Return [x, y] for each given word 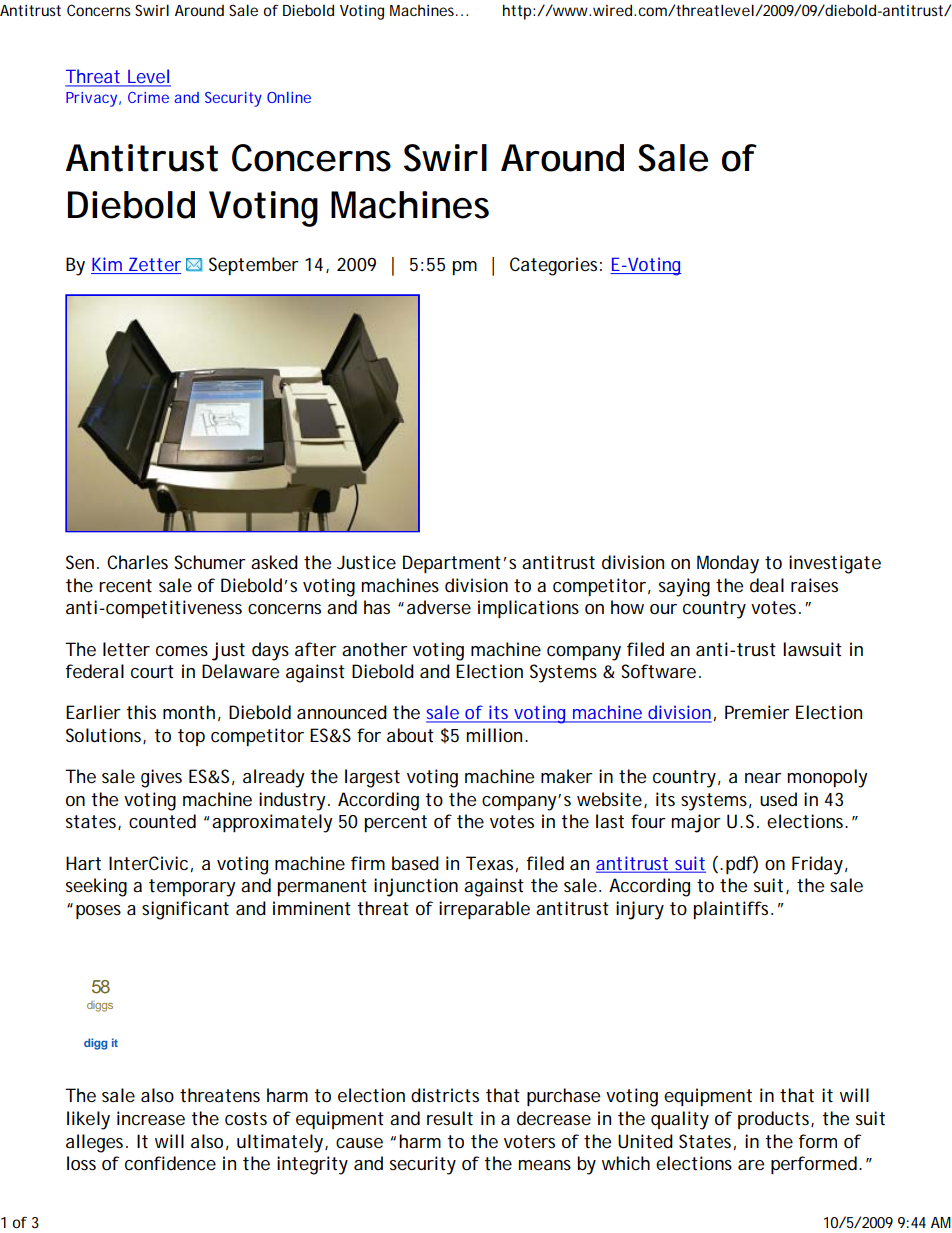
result [450, 1118]
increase [151, 1118]
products [775, 1120]
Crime [148, 97]
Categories [553, 266]
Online [289, 97]
